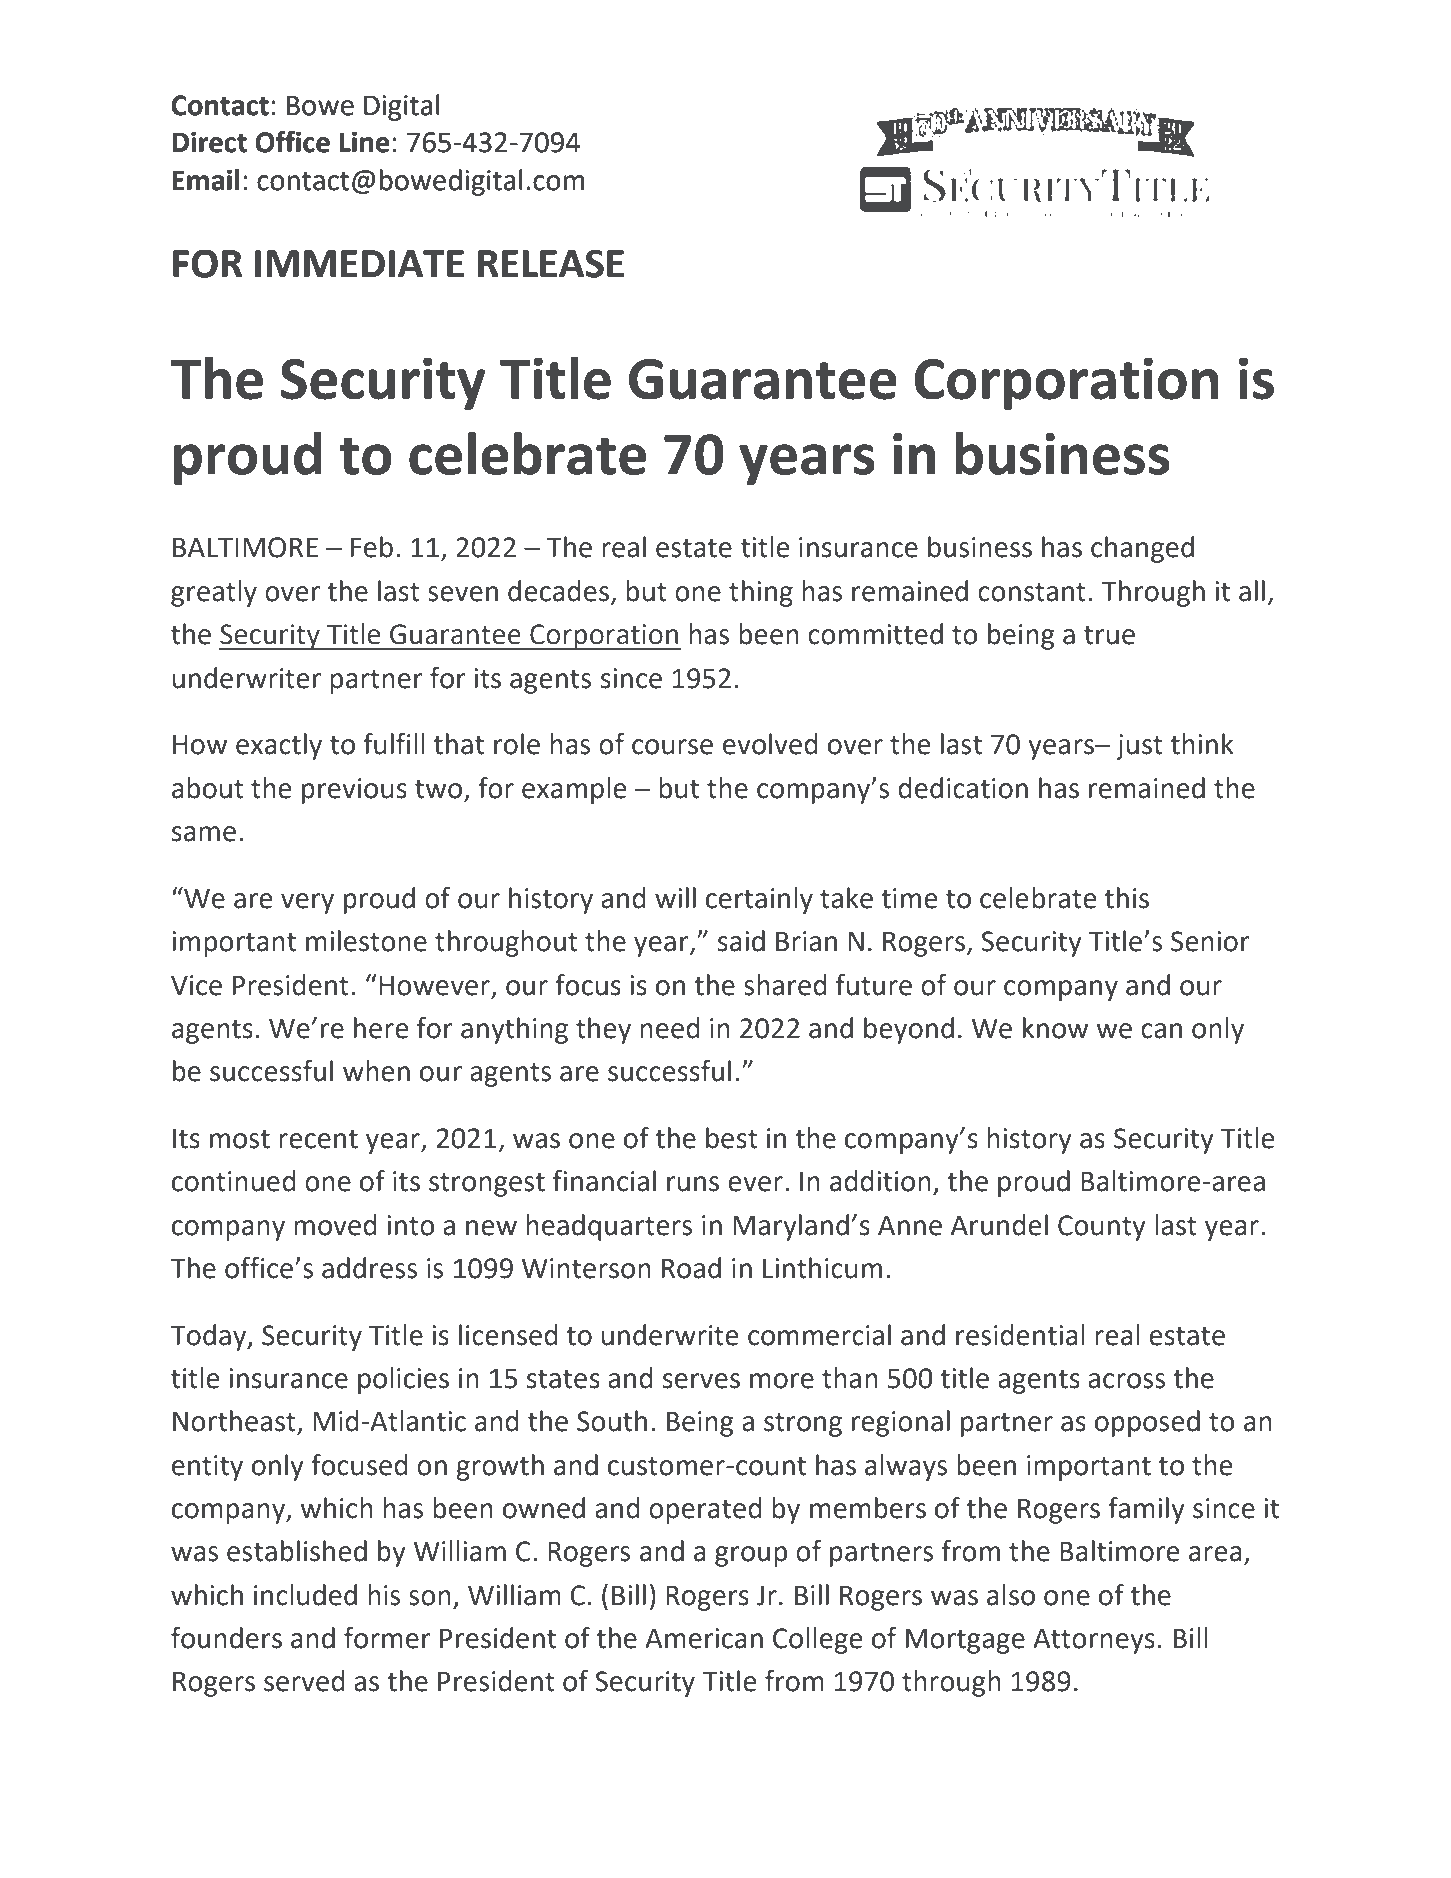  What do you see at coordinates (364, 142) in the screenshot?
I see `Line` at bounding box center [364, 142].
